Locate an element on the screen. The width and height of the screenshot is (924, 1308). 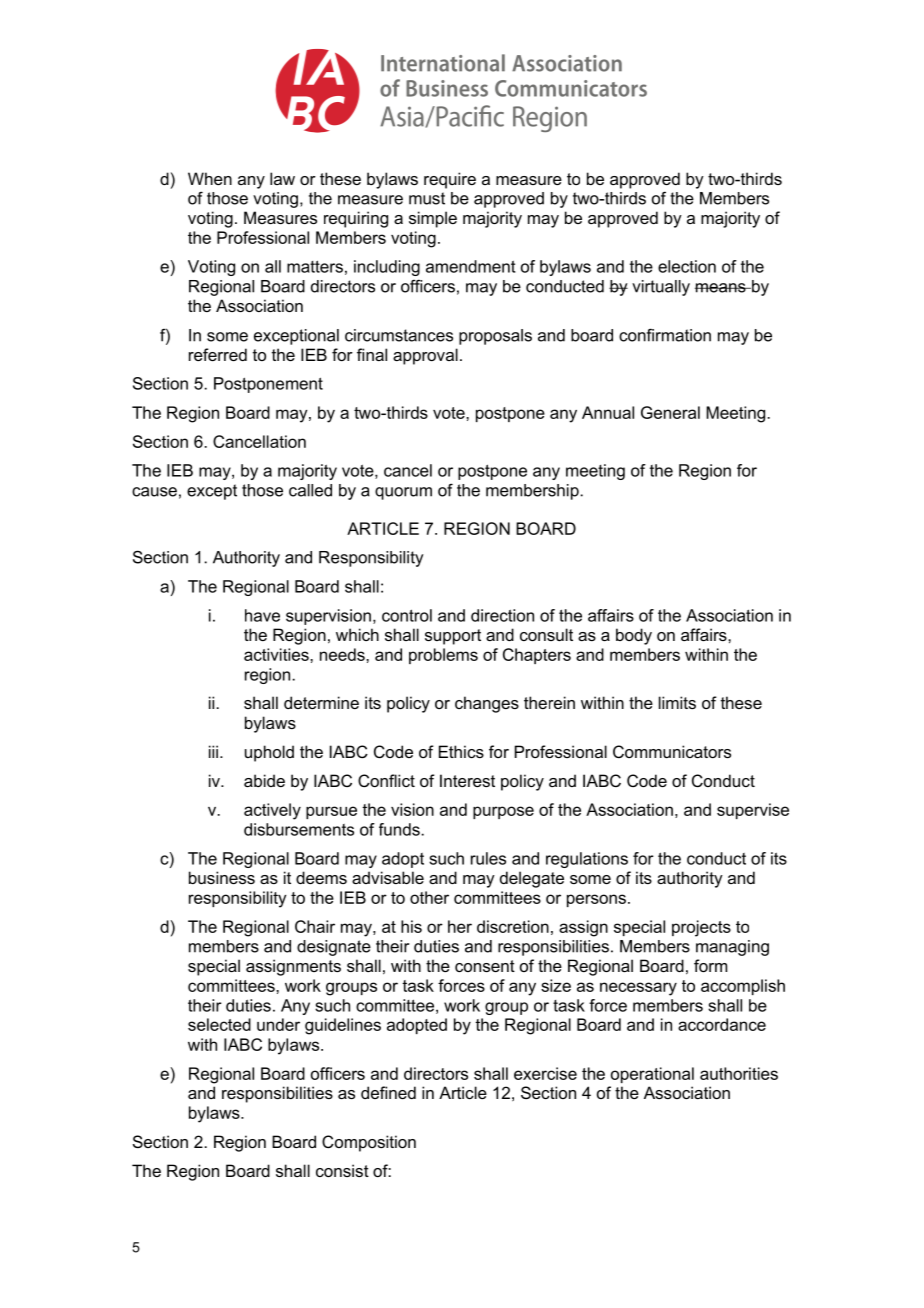
operational is located at coordinates (652, 1075).
